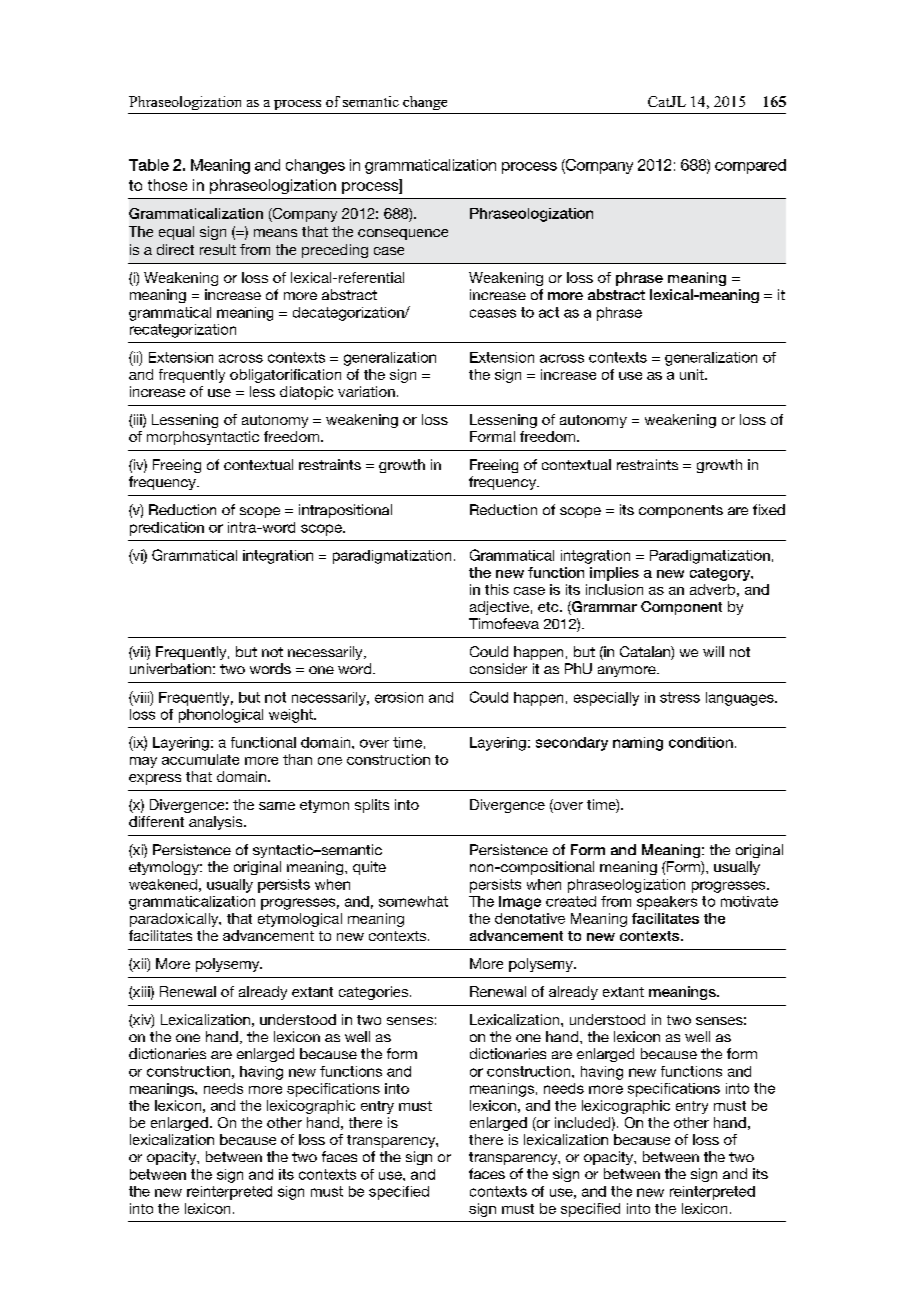 The height and width of the document is (1316, 915). I want to click on variation, so click(366, 391).
